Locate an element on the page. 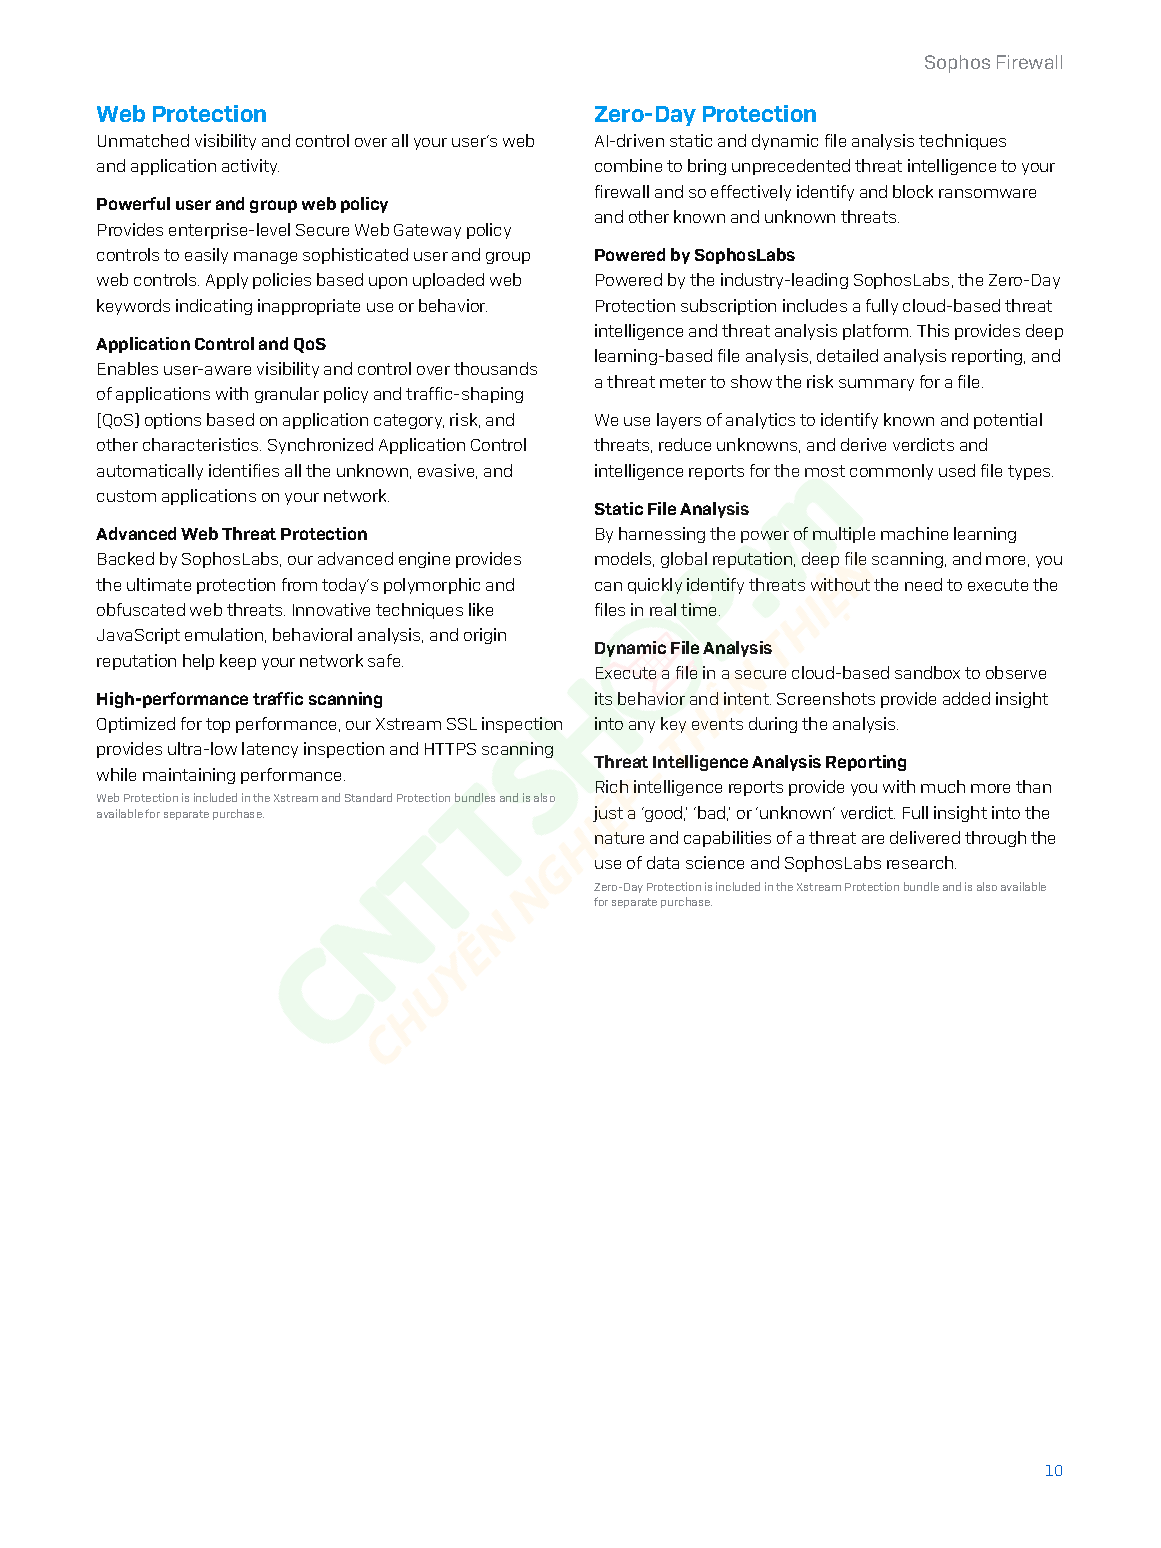 This page has width=1161, height=1548. harnessing is located at coordinates (662, 535).
